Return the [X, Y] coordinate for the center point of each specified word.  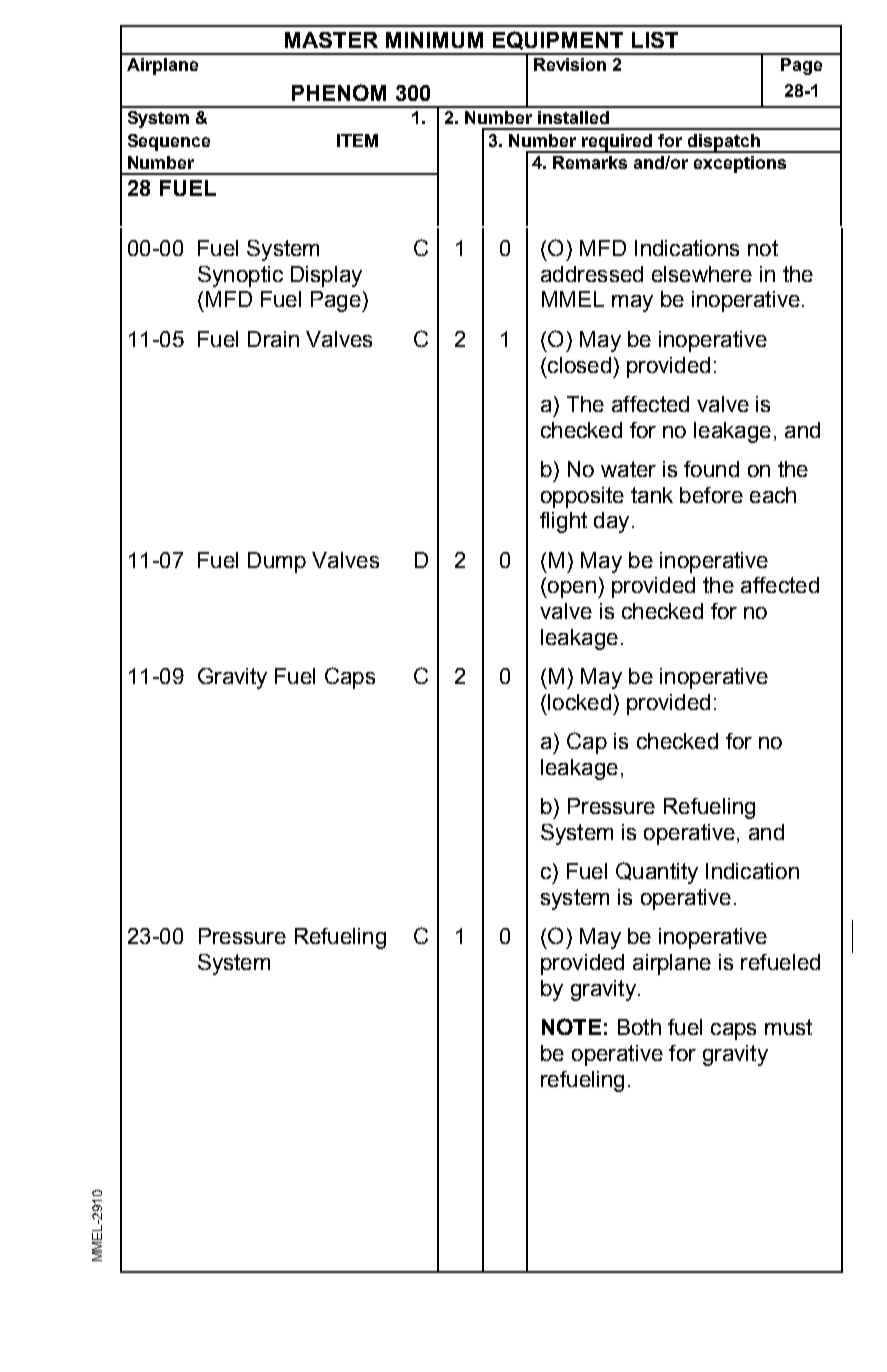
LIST [655, 40]
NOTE [571, 1026]
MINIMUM [434, 40]
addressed [592, 274]
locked [579, 702]
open [571, 589]
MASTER [331, 40]
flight [563, 522]
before [711, 495]
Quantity [657, 873]
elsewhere [702, 274]
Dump [277, 562]
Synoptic [240, 276]
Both [639, 1027]
